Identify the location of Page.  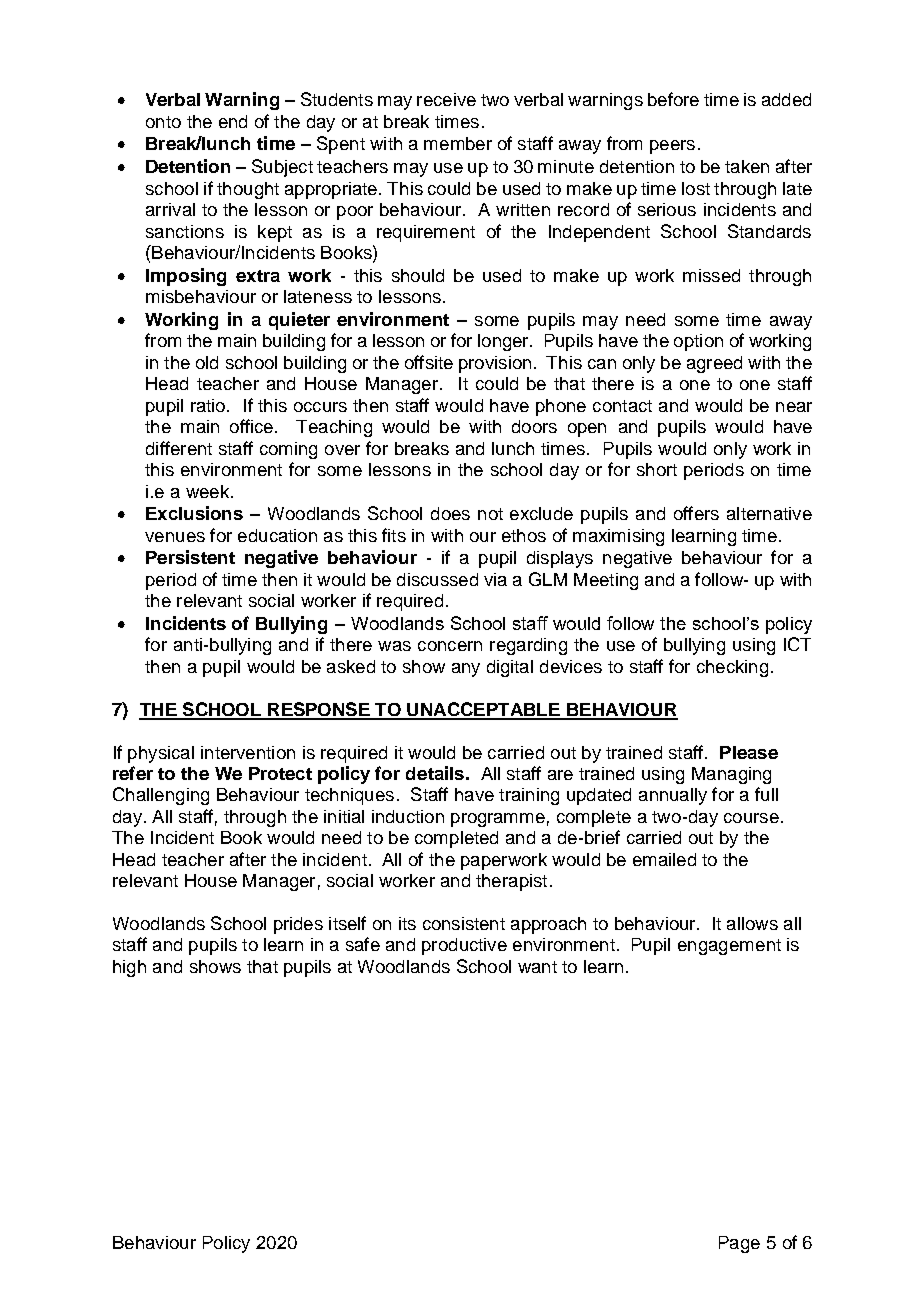
(739, 1244).
